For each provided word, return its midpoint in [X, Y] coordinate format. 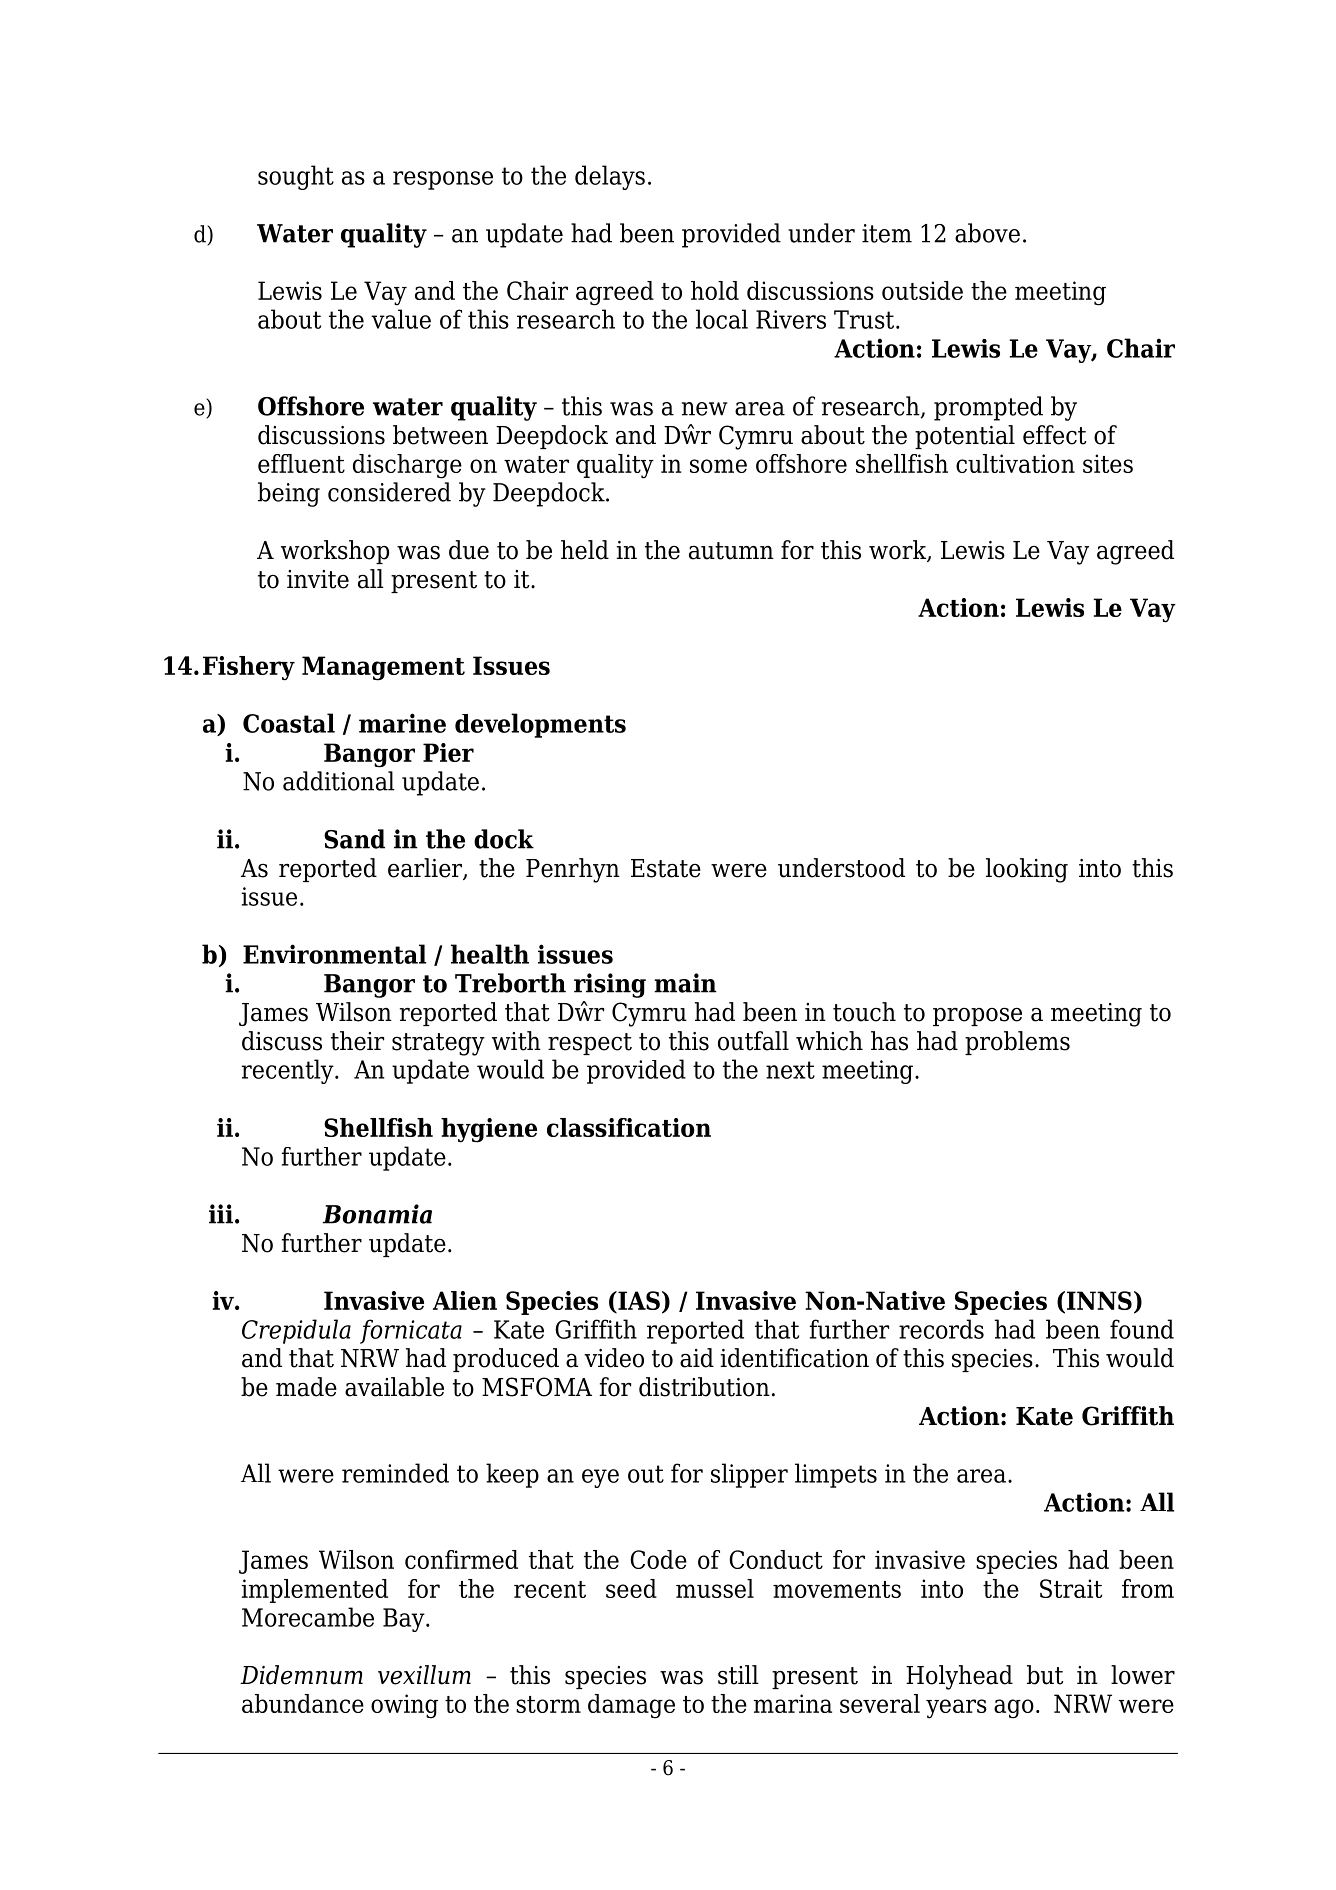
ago [1014, 1709]
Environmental [334, 954]
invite [318, 579]
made [306, 1387]
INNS [1099, 1300]
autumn [731, 551]
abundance [303, 1703]
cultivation [1015, 463]
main [685, 983]
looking [1027, 870]
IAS [638, 1300]
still [738, 1675]
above [987, 233]
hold [715, 290]
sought [296, 177]
